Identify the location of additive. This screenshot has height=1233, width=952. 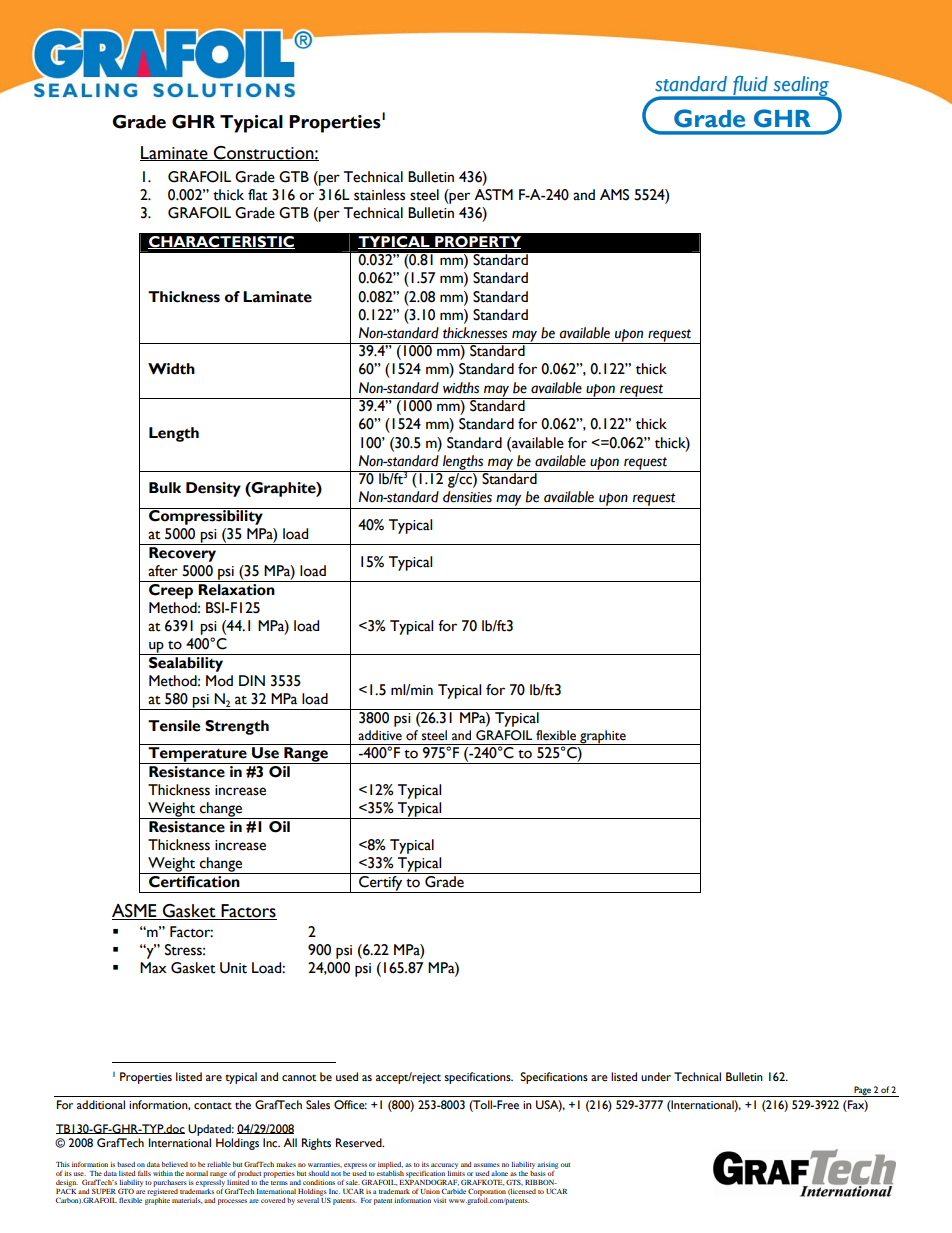
(380, 735).
